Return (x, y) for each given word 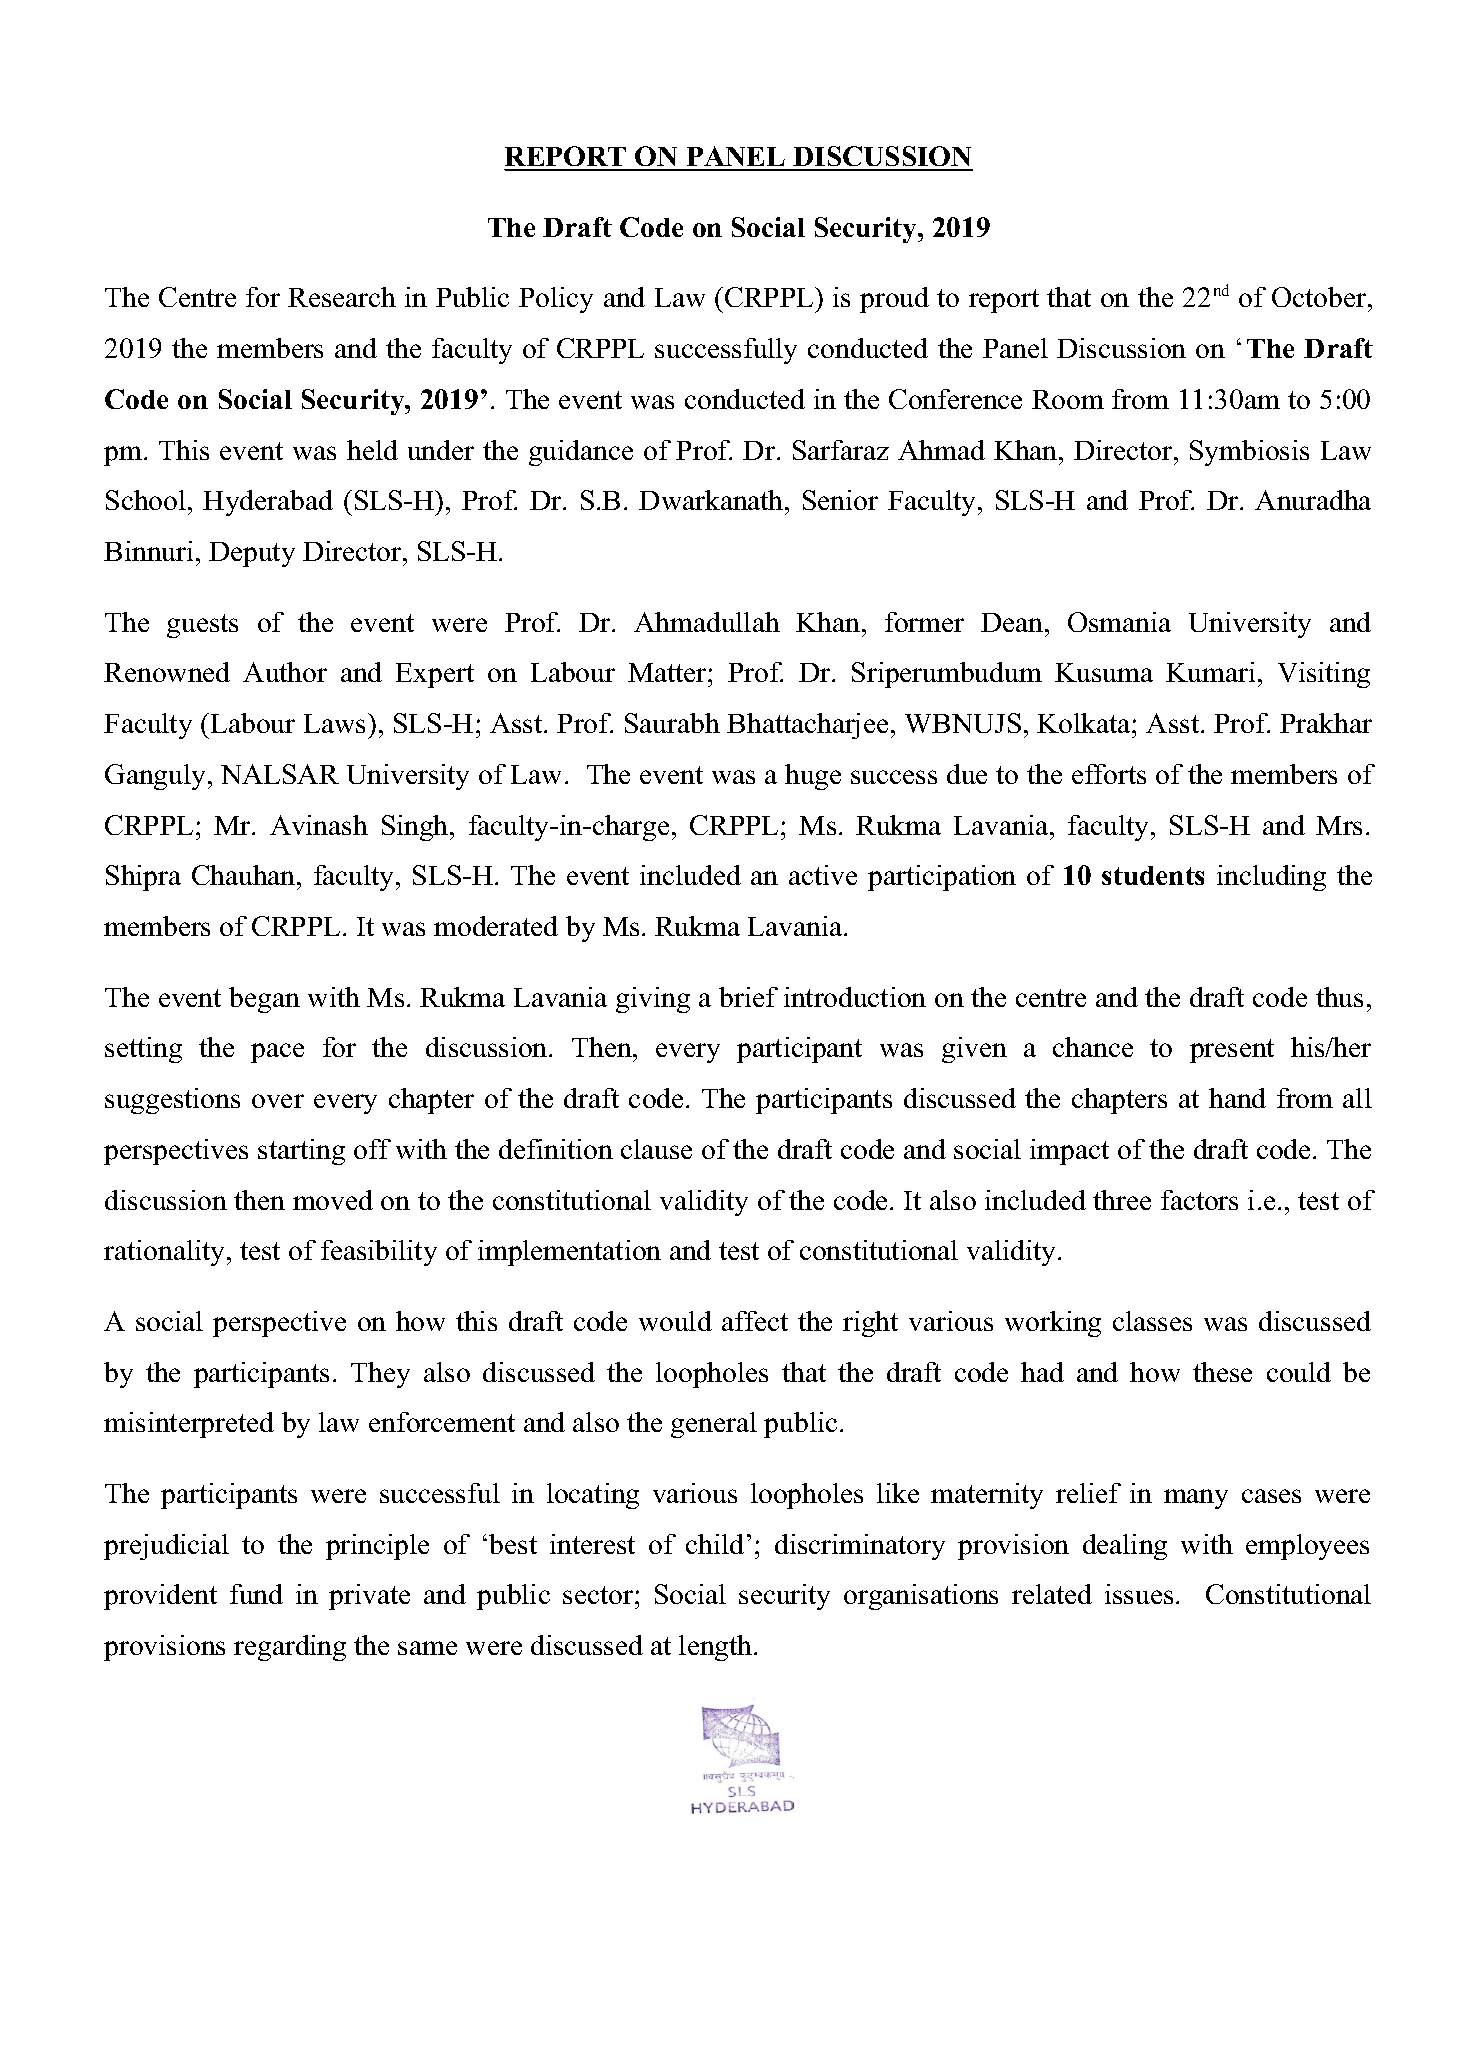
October (1320, 297)
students (1153, 875)
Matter (668, 672)
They (380, 1375)
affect (755, 1321)
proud (894, 300)
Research (342, 297)
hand (1237, 1098)
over (278, 1101)
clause (656, 1149)
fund (256, 1594)
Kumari (1210, 672)
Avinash (319, 825)
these (1222, 1372)
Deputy (252, 554)
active (823, 875)
